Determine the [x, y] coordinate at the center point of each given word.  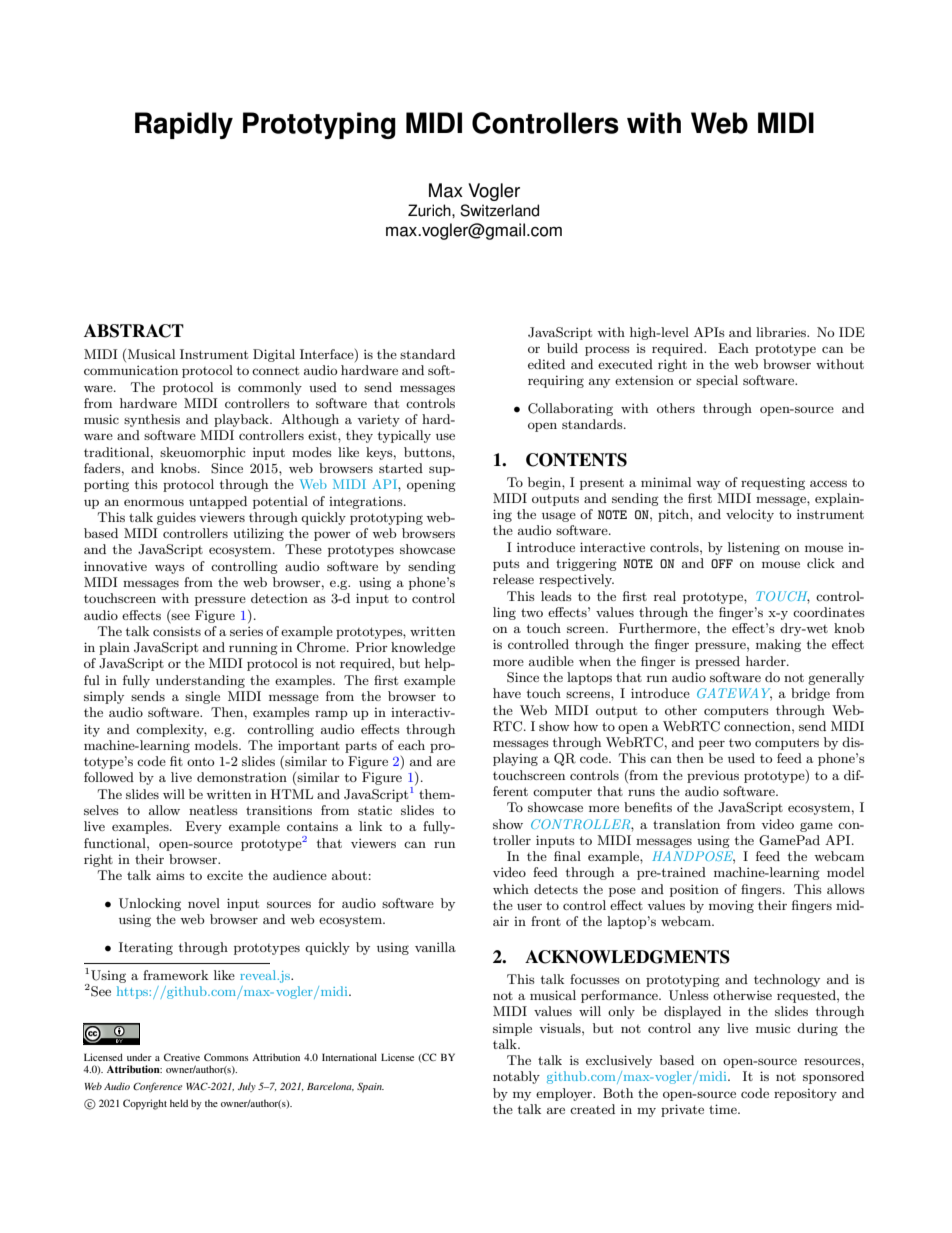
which [511, 889]
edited [546, 364]
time [724, 1109]
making [778, 645]
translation [686, 824]
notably [516, 1077]
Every [204, 827]
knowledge [423, 648]
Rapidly [184, 125]
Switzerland [499, 210]
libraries [782, 332]
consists [177, 631]
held [179, 1103]
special [717, 381]
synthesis [152, 420]
